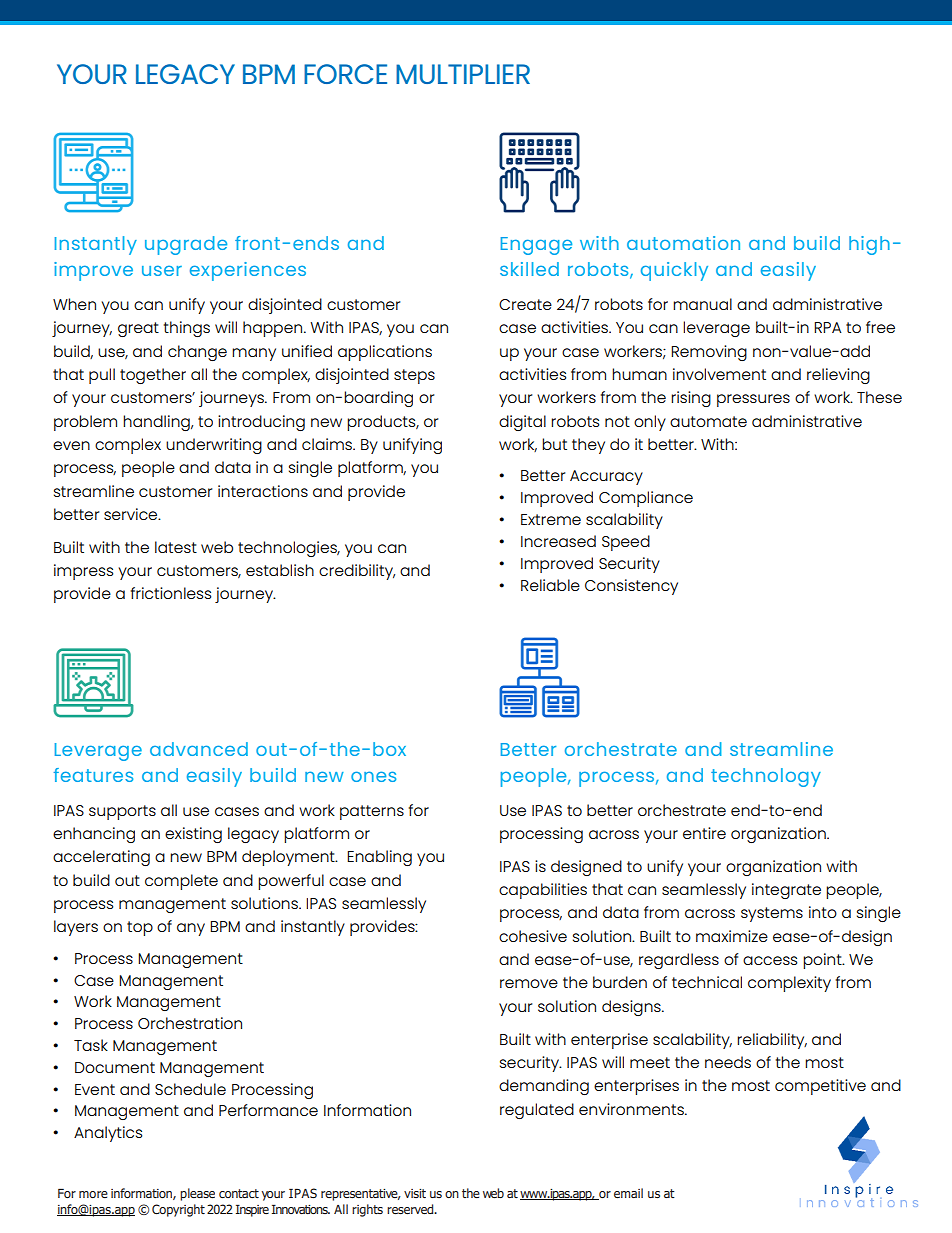 This screenshot has height=1233, width=952. I want to click on steps, so click(414, 376).
